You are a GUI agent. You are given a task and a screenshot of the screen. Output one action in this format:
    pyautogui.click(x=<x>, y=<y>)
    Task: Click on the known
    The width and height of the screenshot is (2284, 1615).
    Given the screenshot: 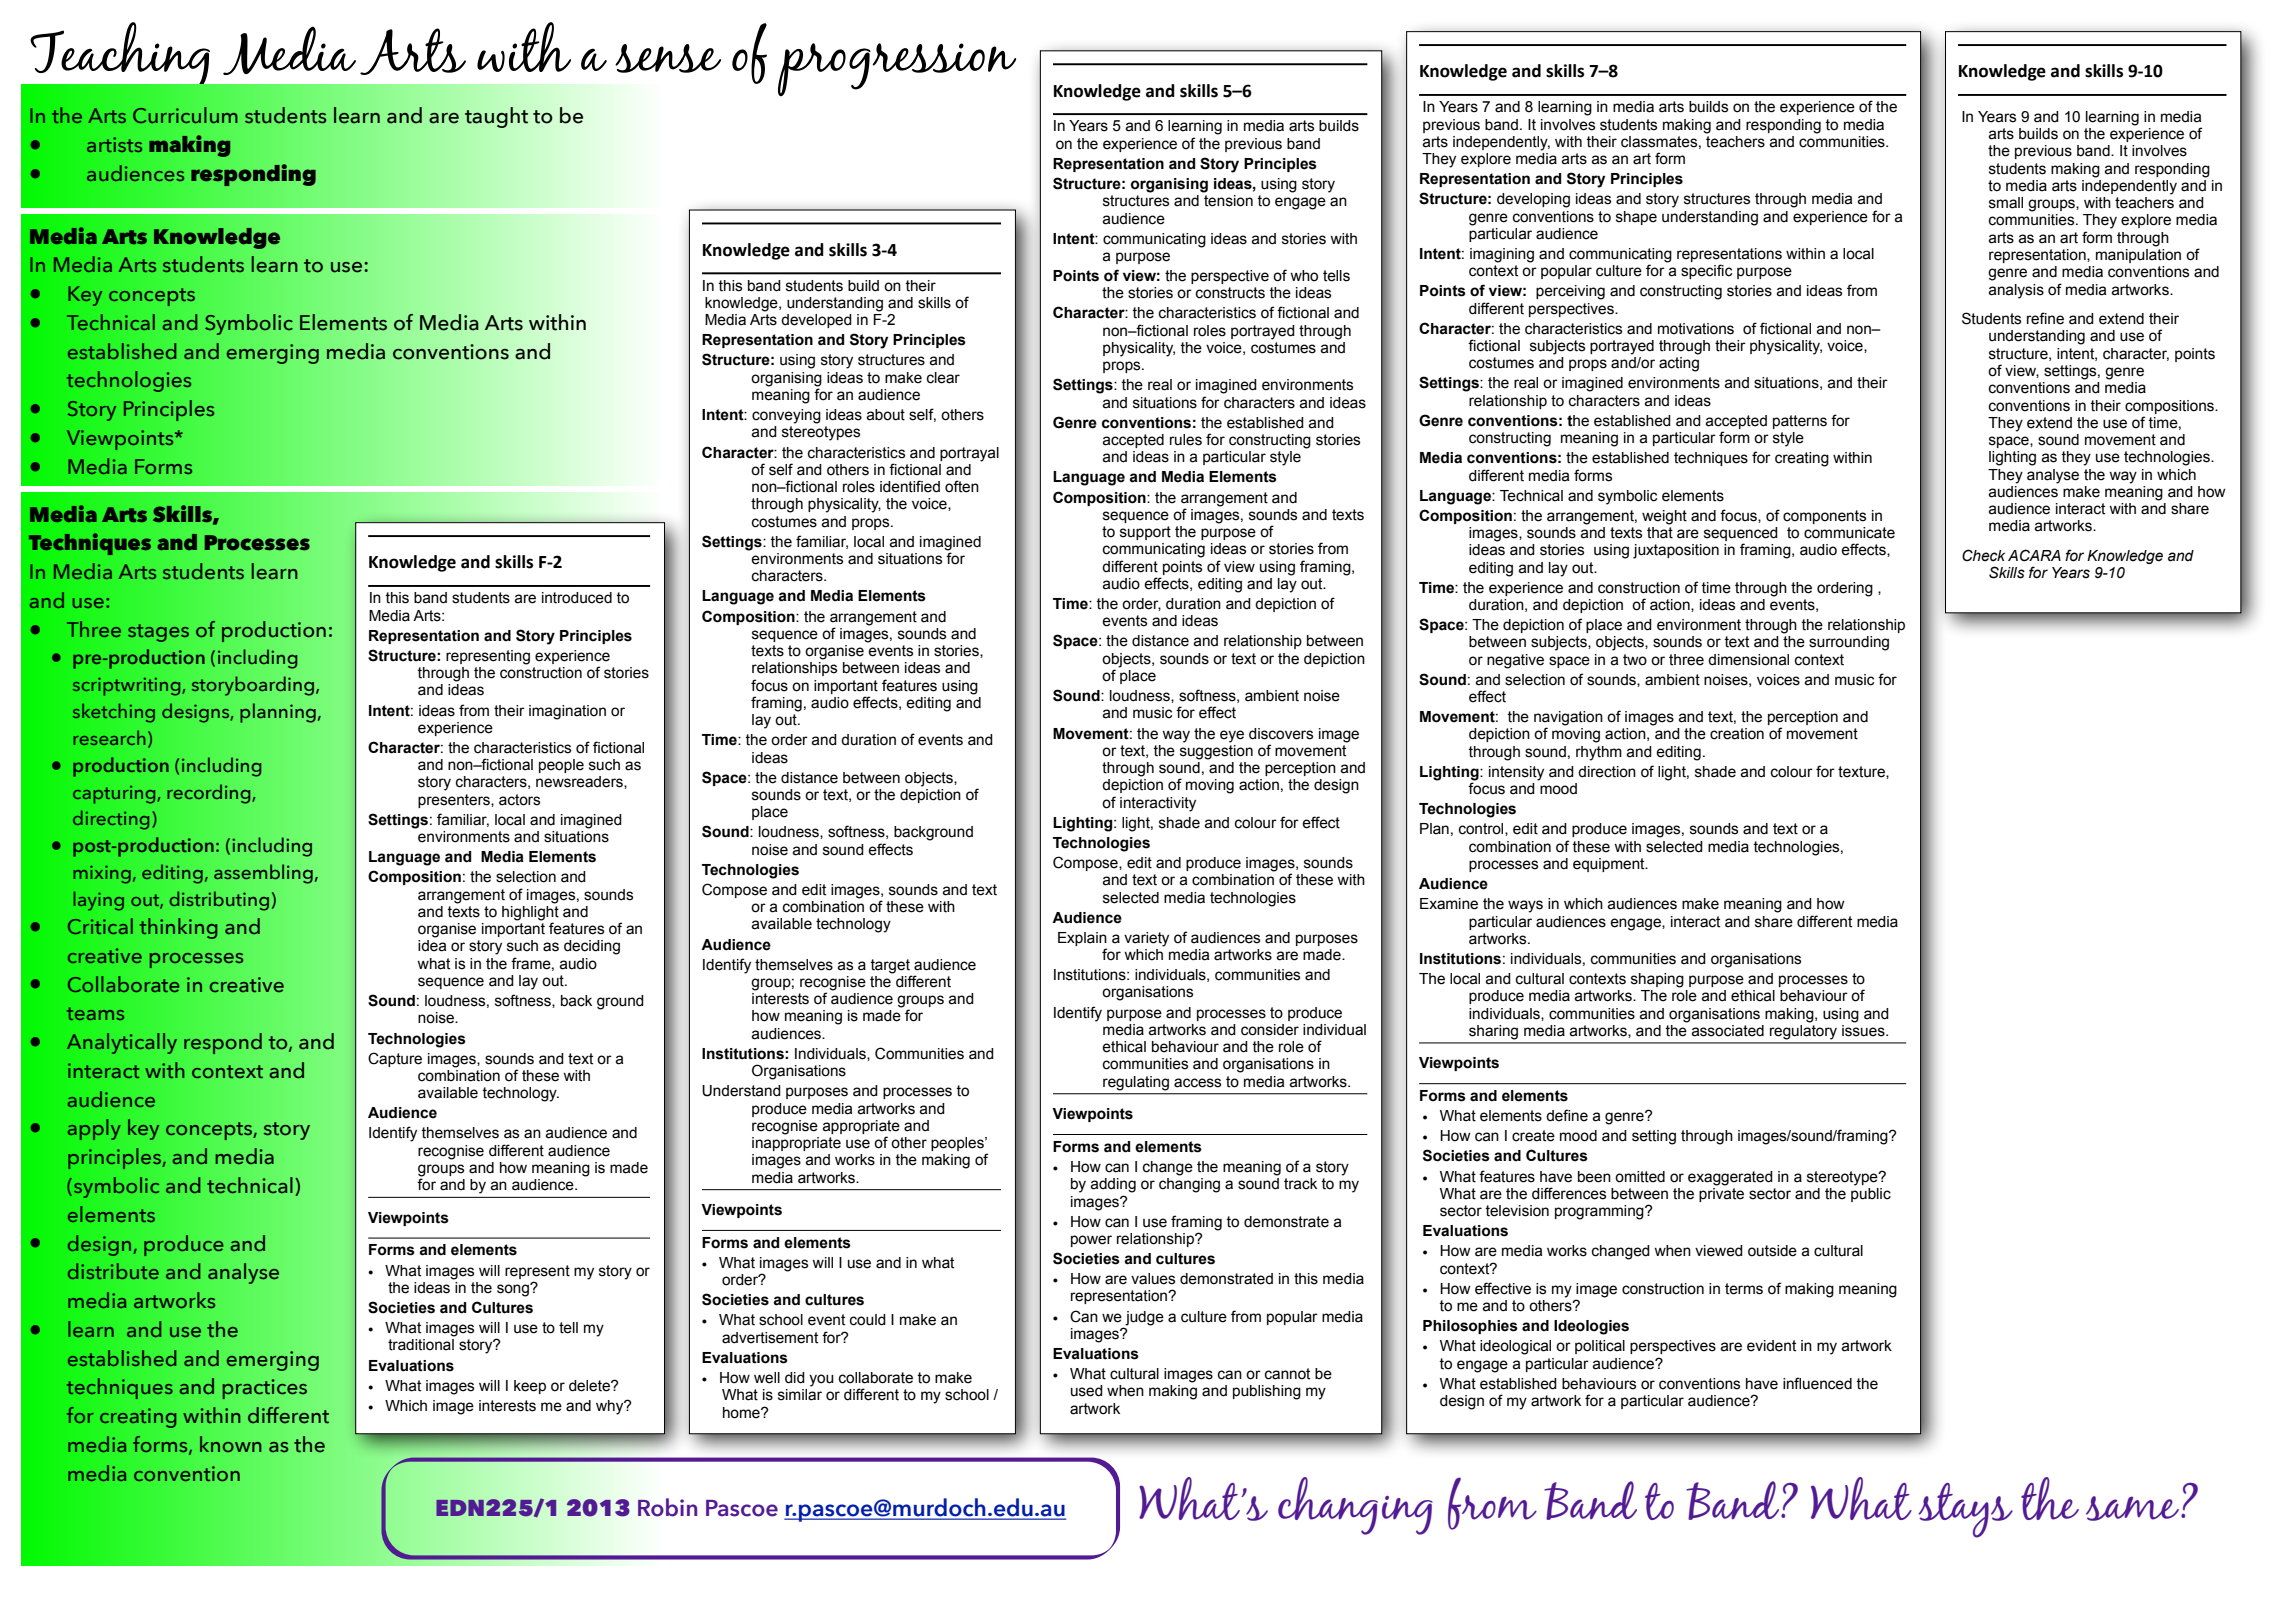 What is the action you would take?
    pyautogui.click(x=230, y=1444)
